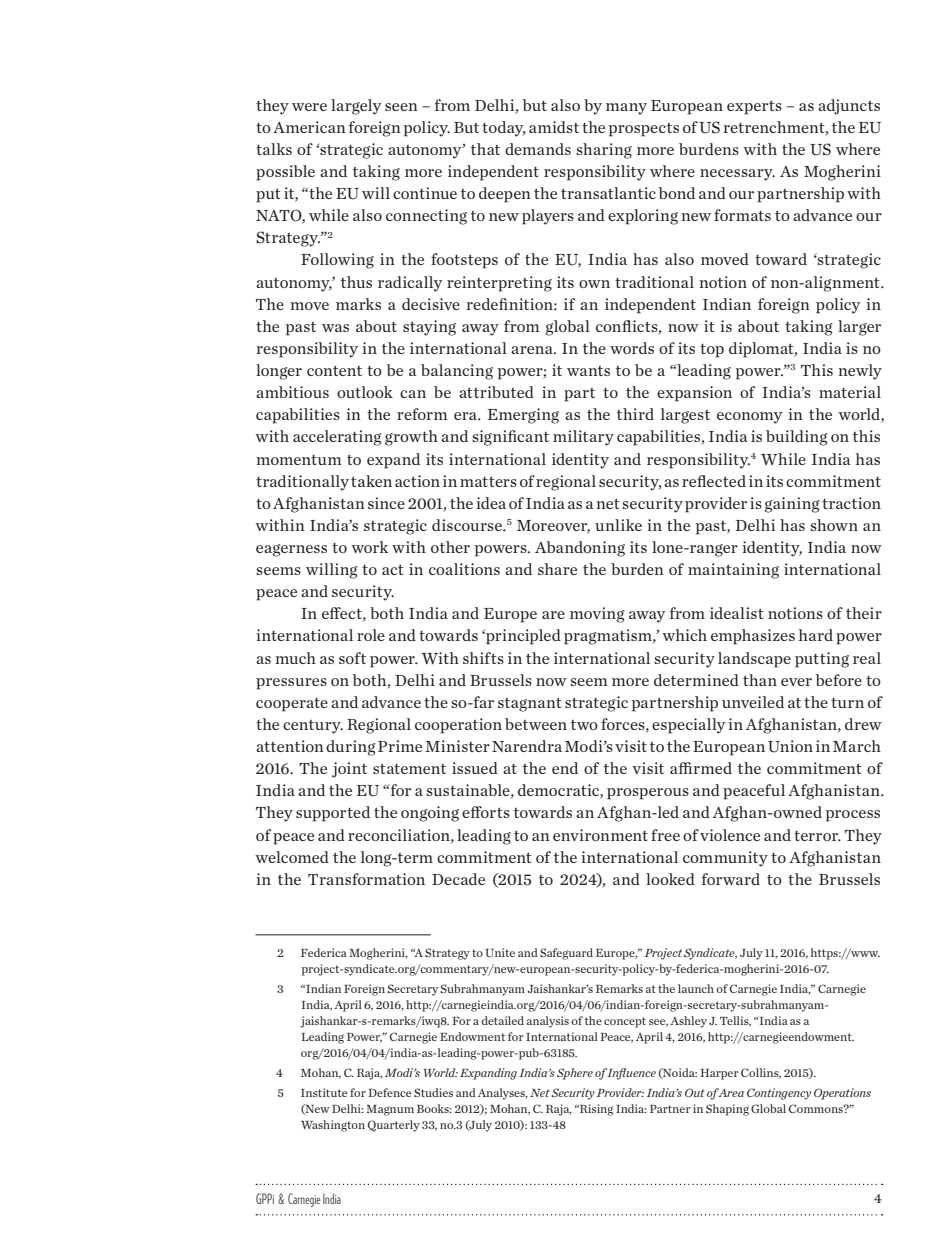 The height and width of the document is (1254, 952). What do you see at coordinates (371, 635) in the document?
I see `role` at bounding box center [371, 635].
